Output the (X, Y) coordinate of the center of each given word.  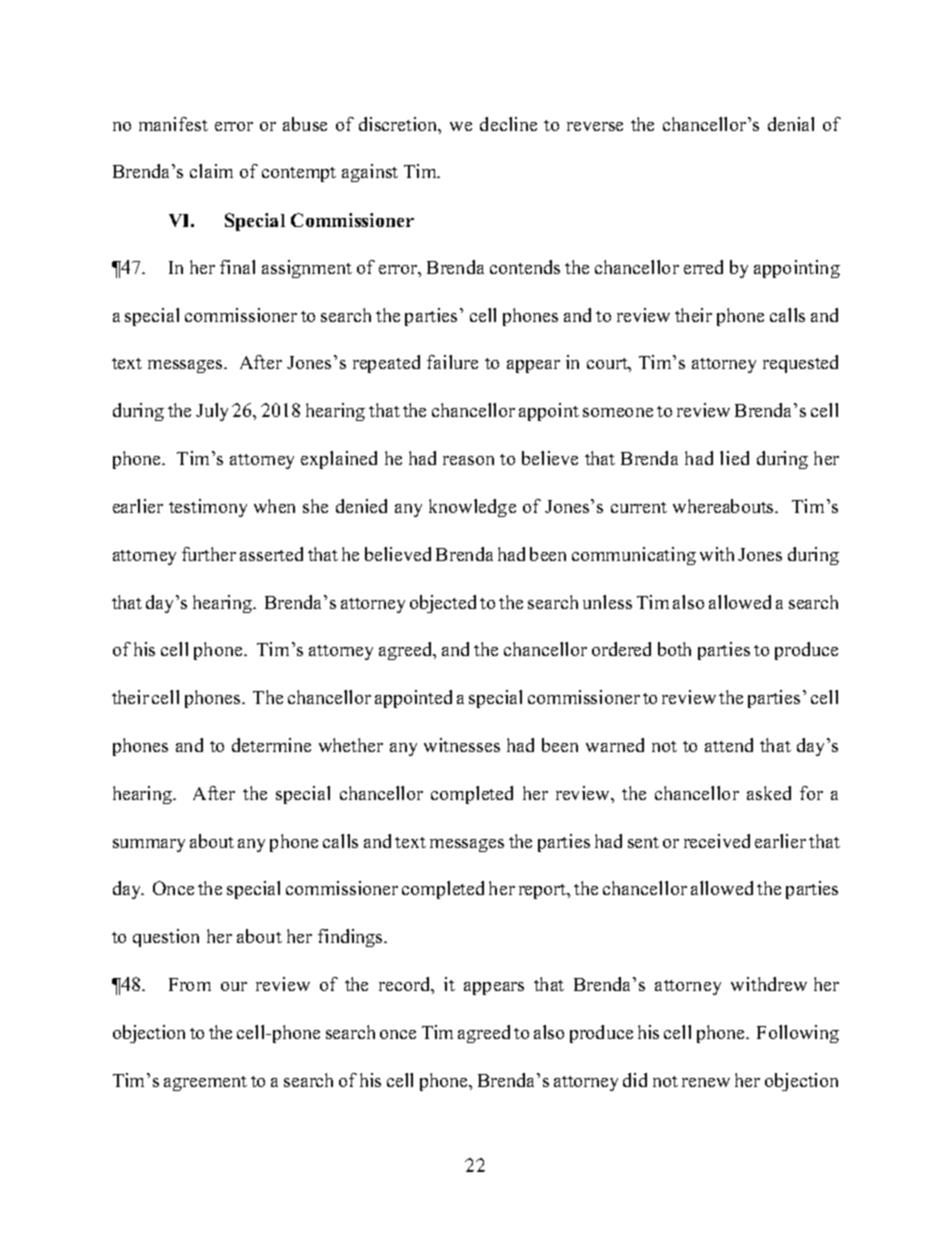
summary (149, 845)
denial (791, 124)
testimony (208, 508)
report (544, 891)
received (717, 841)
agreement (205, 1083)
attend (729, 745)
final (237, 267)
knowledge (472, 508)
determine (271, 745)
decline (508, 124)
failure (452, 362)
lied (734, 458)
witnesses (462, 745)
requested (800, 364)
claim (211, 171)
